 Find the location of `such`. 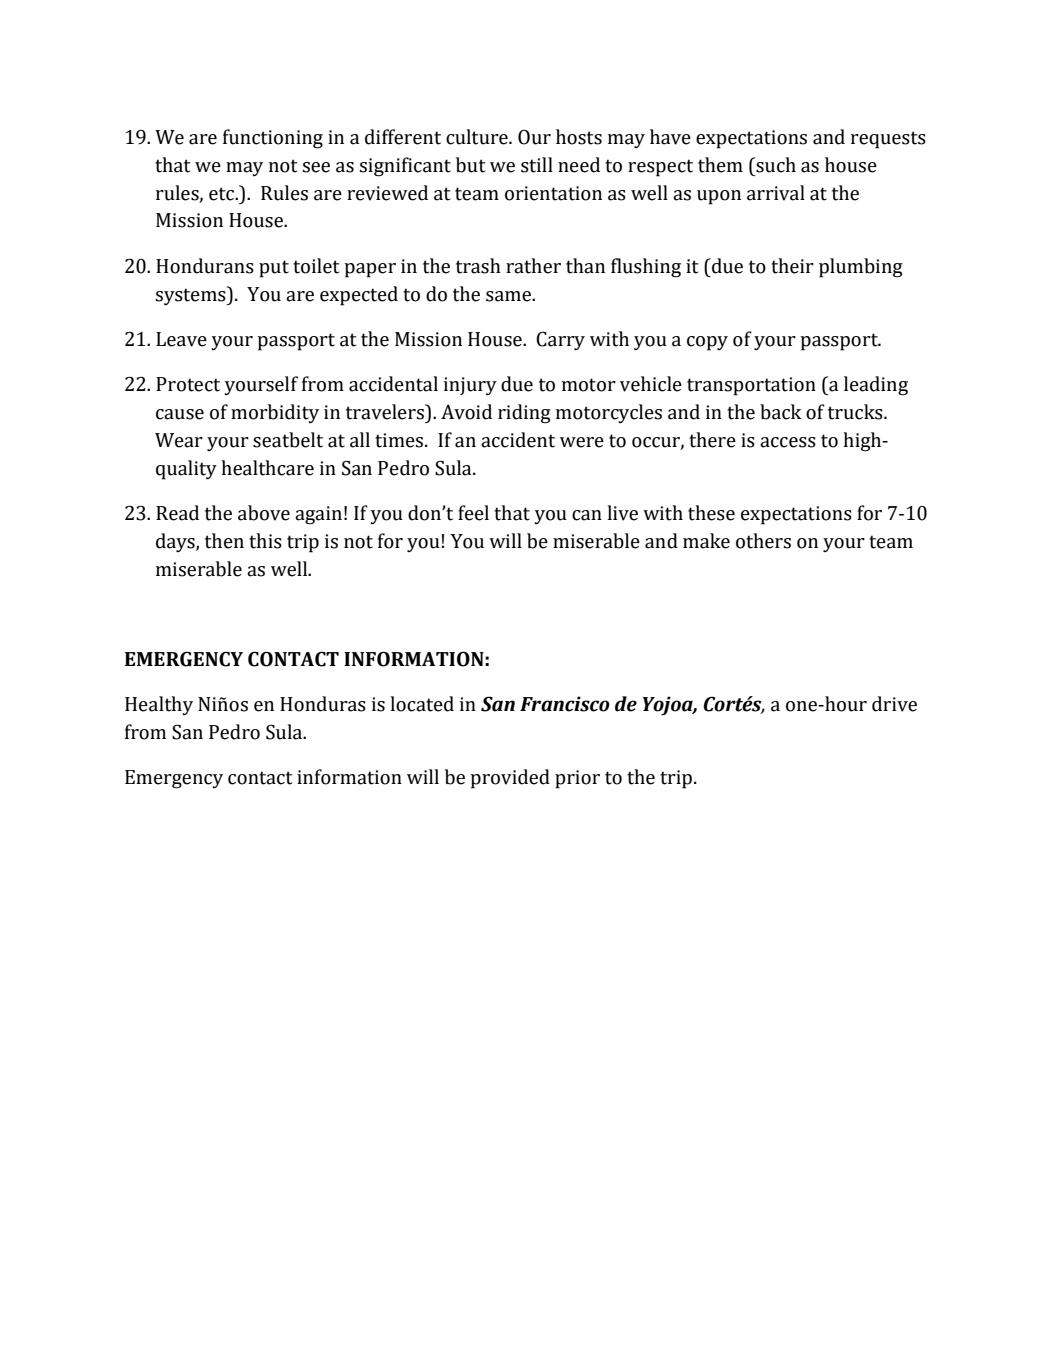

such is located at coordinates (775, 165).
